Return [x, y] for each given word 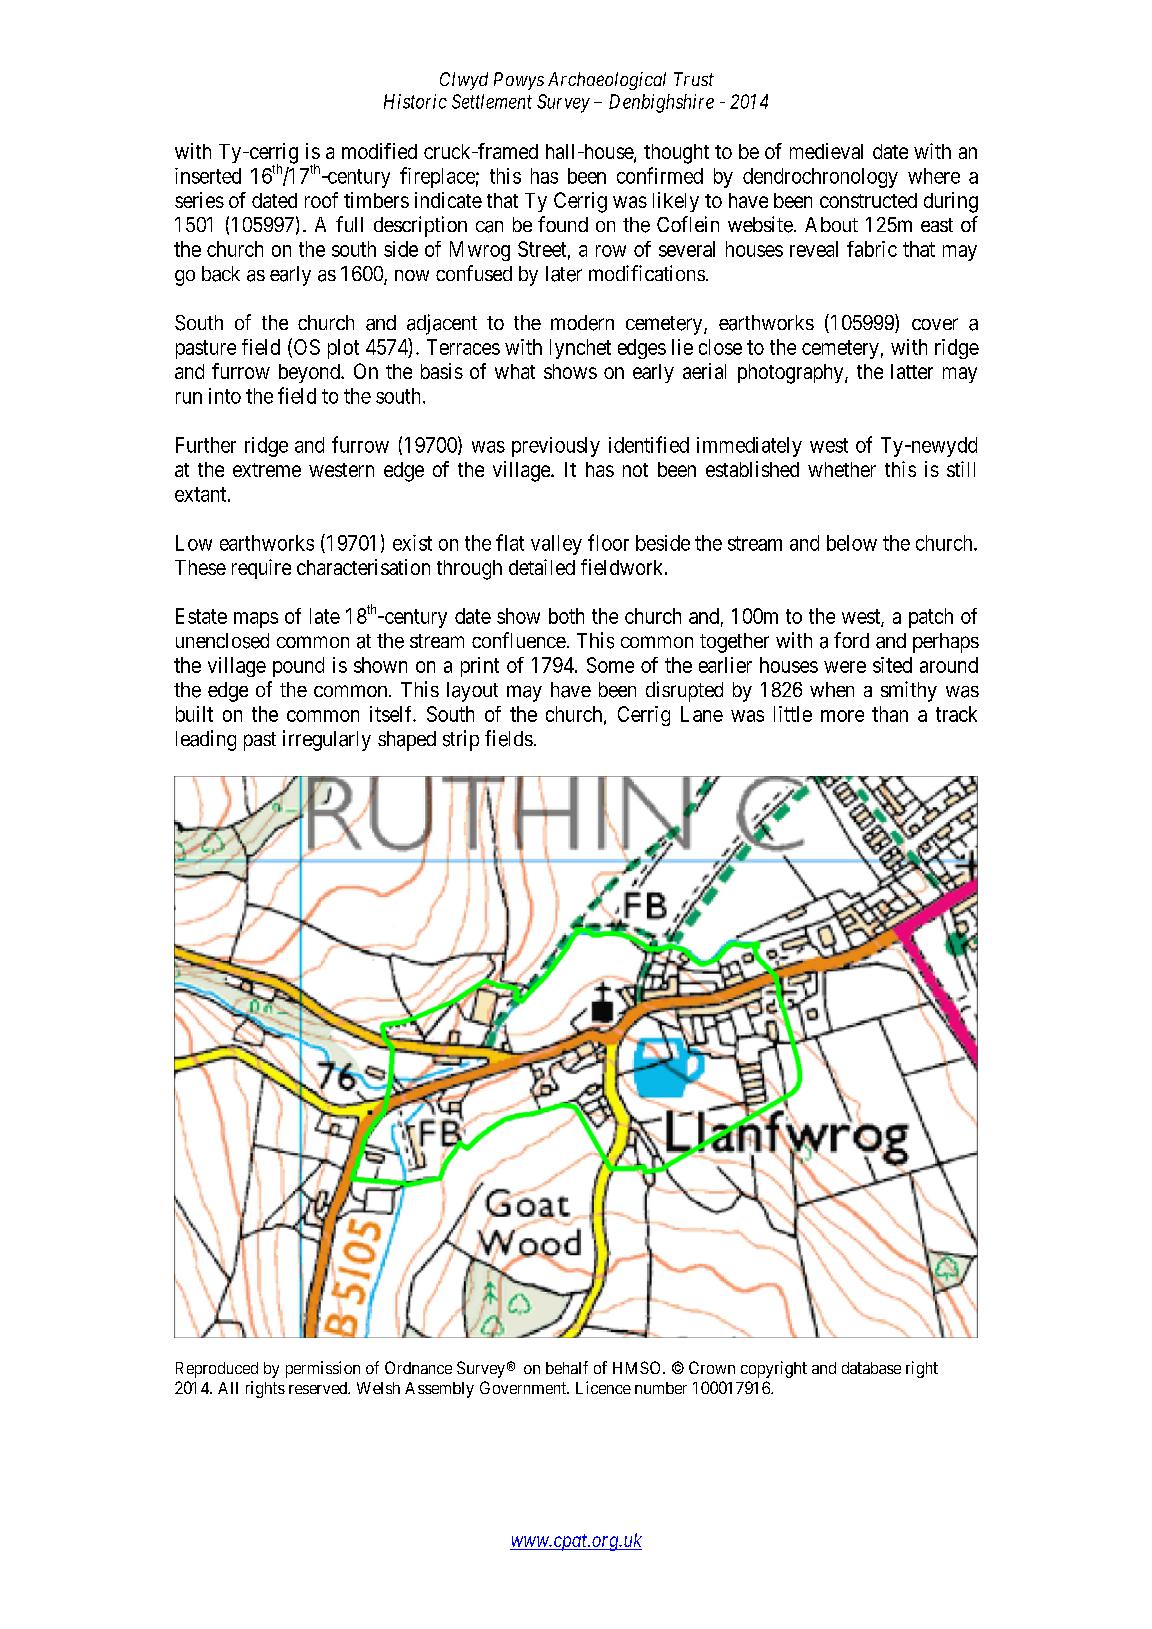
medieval [826, 151]
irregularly [327, 740]
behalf [567, 1367]
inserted [208, 176]
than [890, 714]
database [871, 1368]
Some [610, 665]
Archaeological [607, 81]
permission [323, 1369]
